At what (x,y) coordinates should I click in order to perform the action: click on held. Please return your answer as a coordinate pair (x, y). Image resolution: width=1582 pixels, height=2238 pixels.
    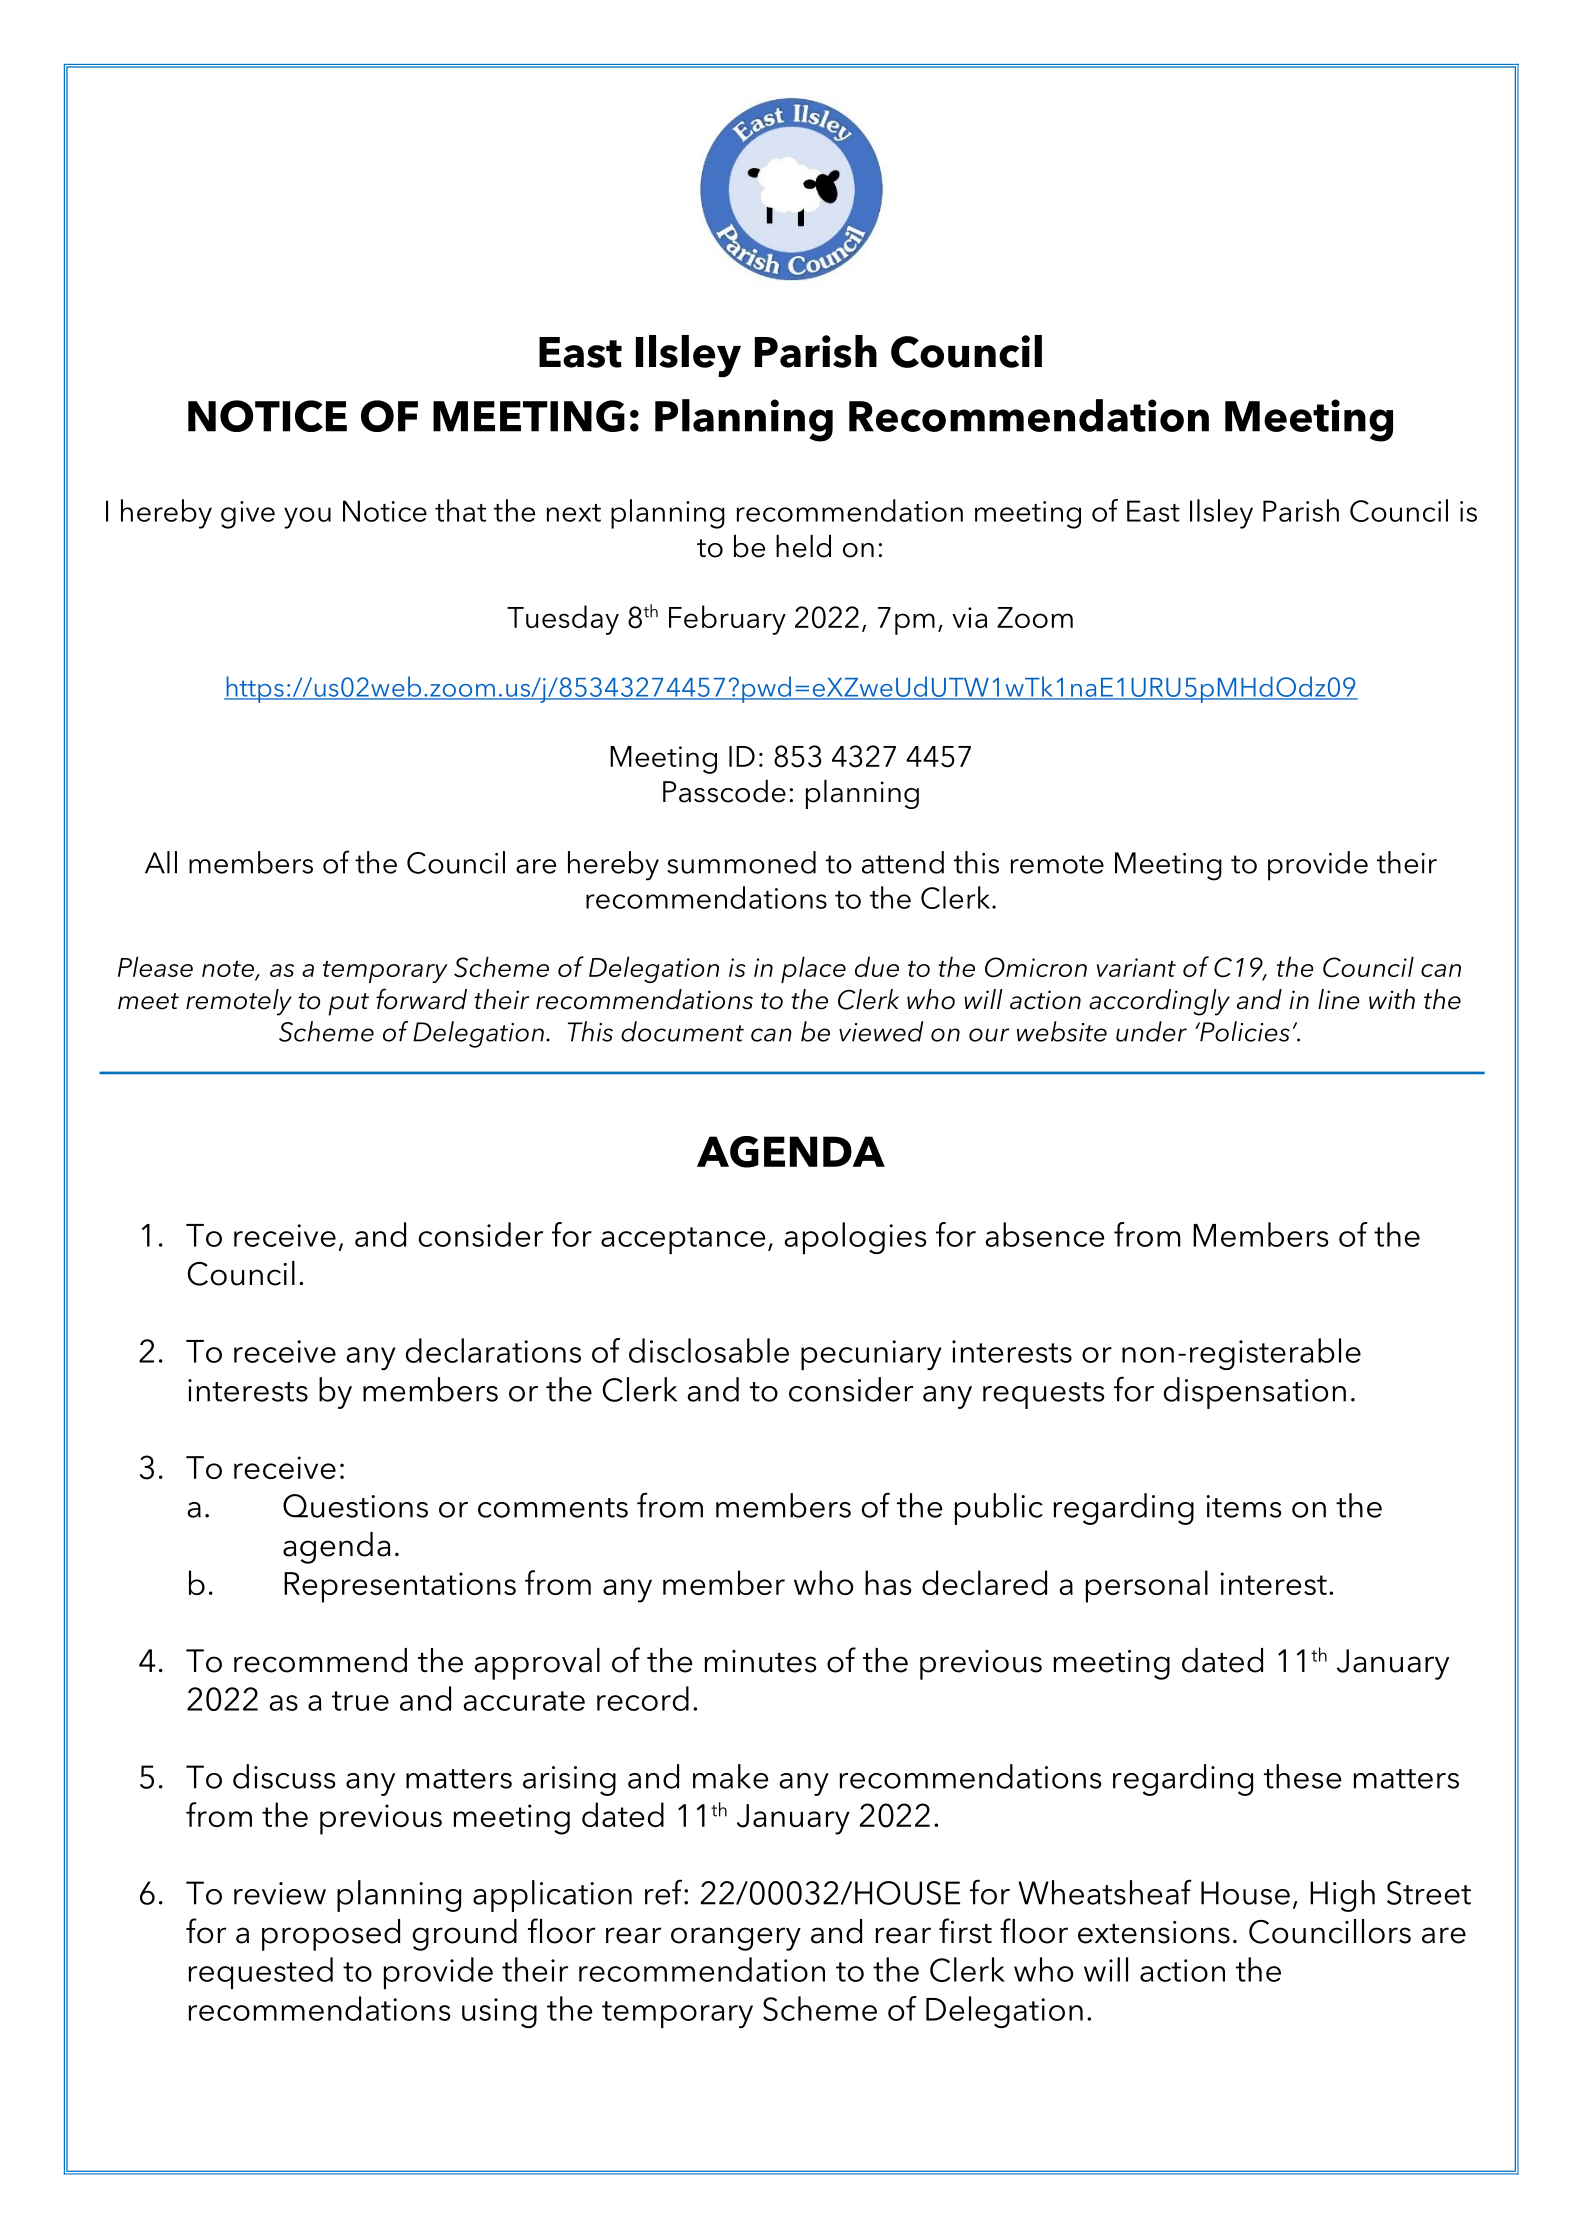
    Looking at the image, I should click on (803, 546).
